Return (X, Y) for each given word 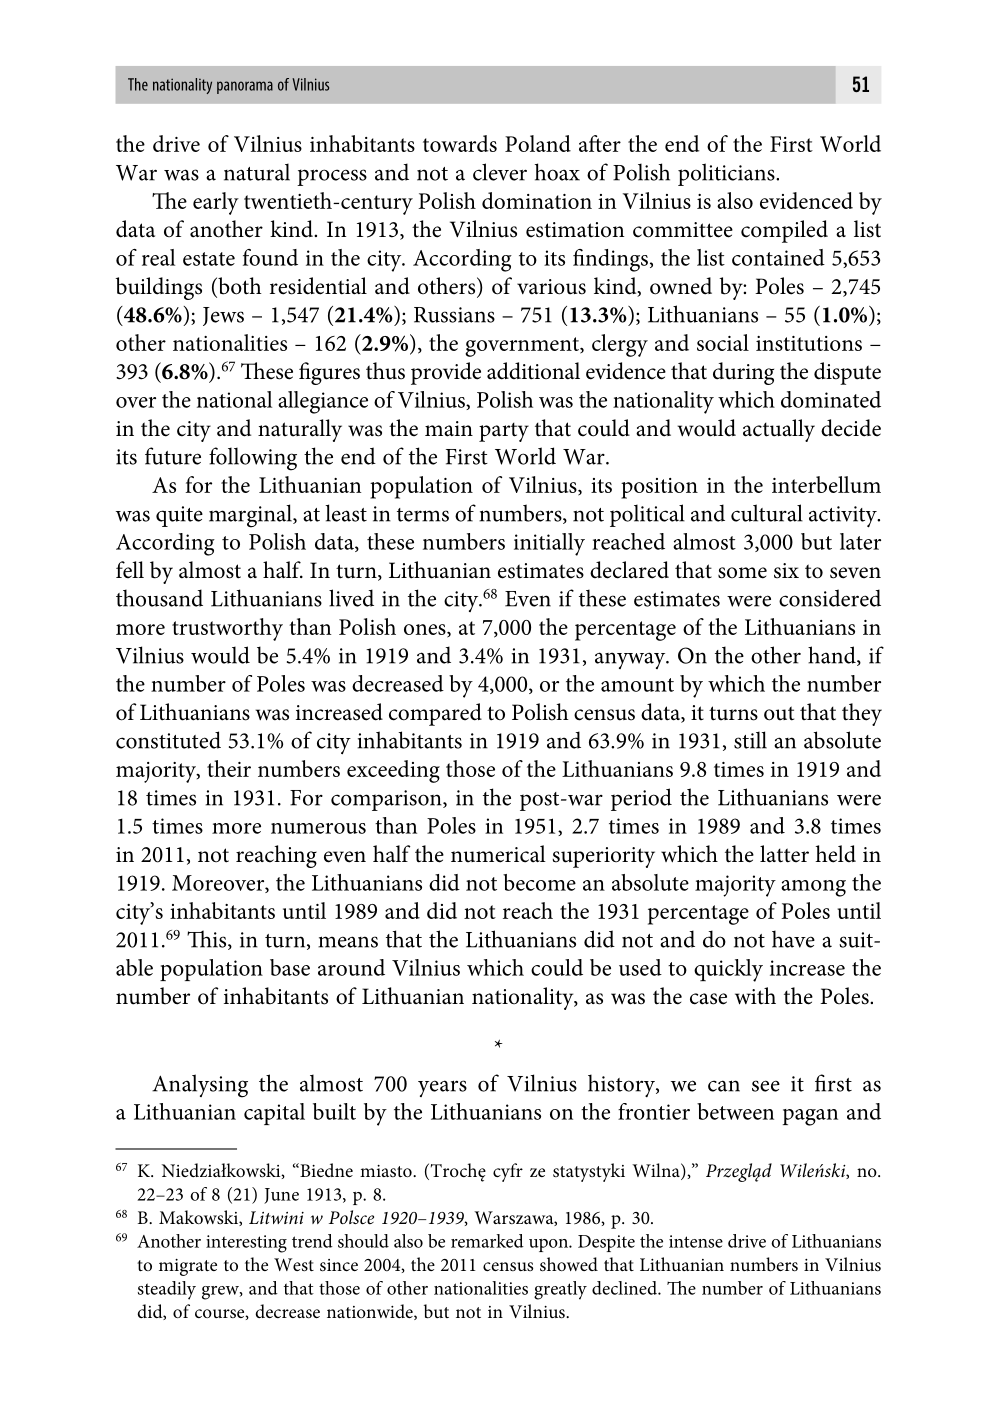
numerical (498, 854)
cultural (767, 513)
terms (423, 515)
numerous (318, 828)
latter (784, 854)
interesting (246, 1244)
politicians (727, 174)
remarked (487, 1241)
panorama (245, 87)
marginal (251, 516)
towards (460, 143)
